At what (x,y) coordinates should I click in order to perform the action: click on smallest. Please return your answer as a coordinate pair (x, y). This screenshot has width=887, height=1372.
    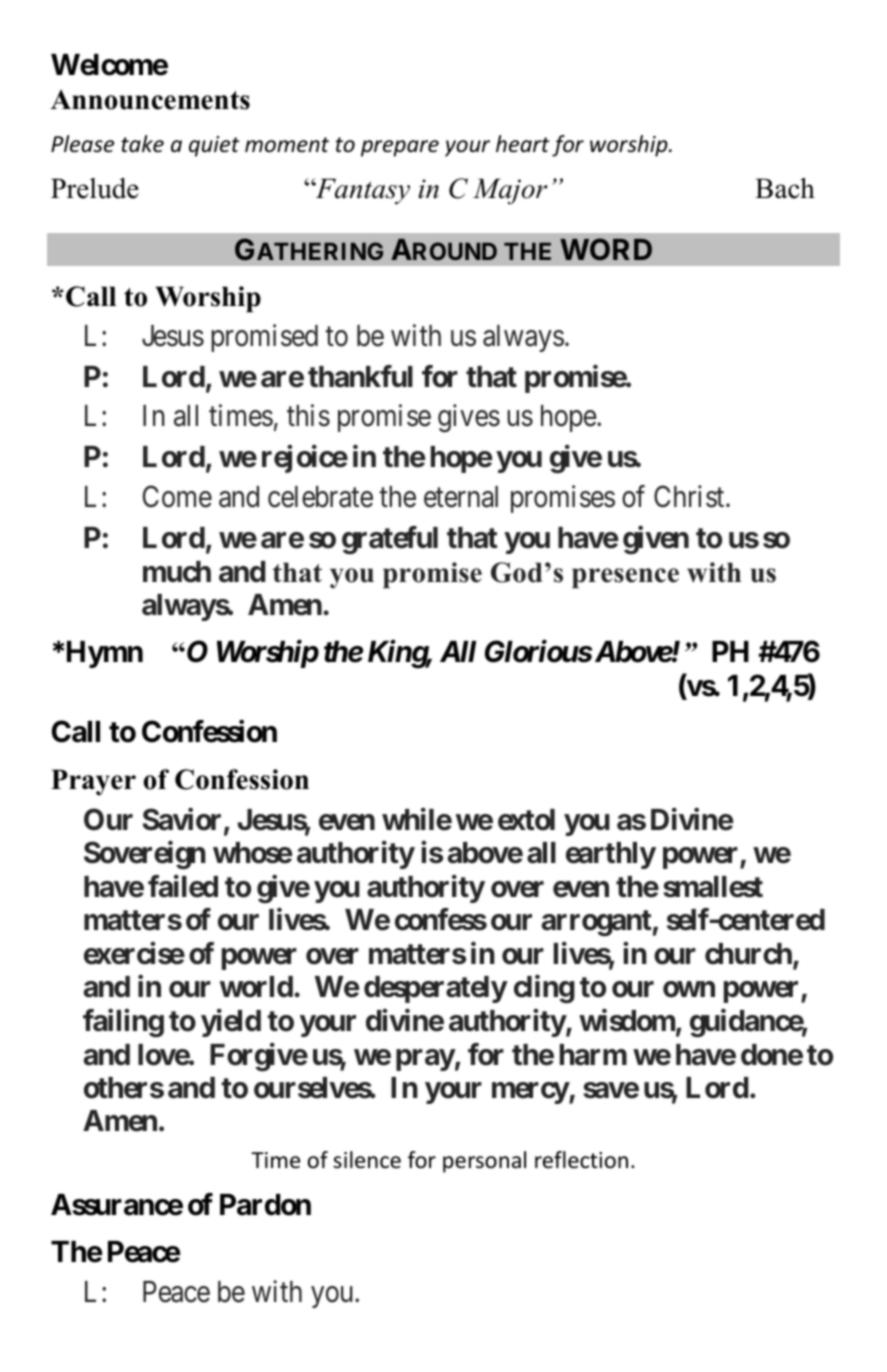
    Looking at the image, I should click on (713, 887).
